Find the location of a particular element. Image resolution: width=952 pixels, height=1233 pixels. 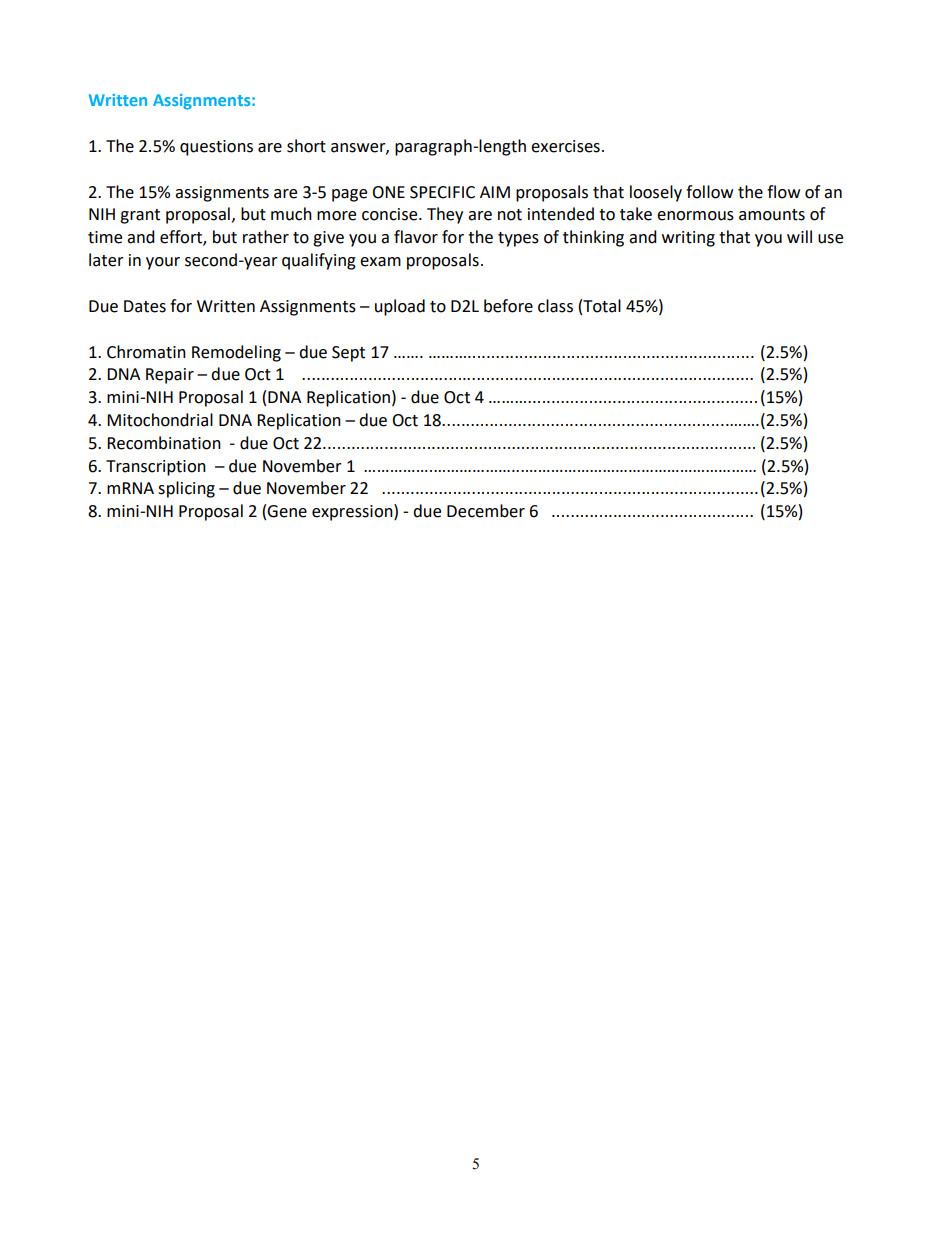

Repair is located at coordinates (170, 376).
